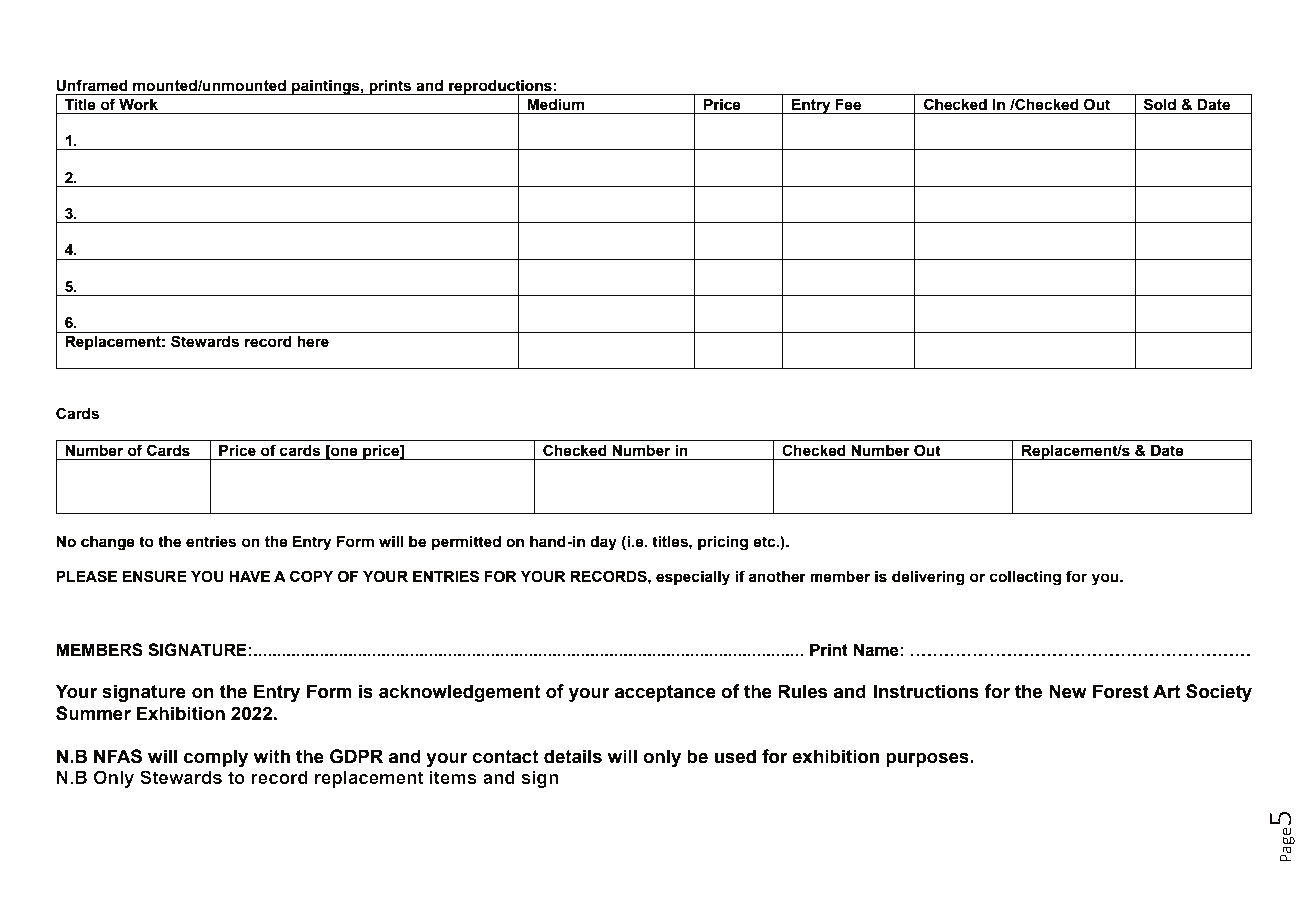  What do you see at coordinates (603, 543) in the screenshot?
I see `day` at bounding box center [603, 543].
